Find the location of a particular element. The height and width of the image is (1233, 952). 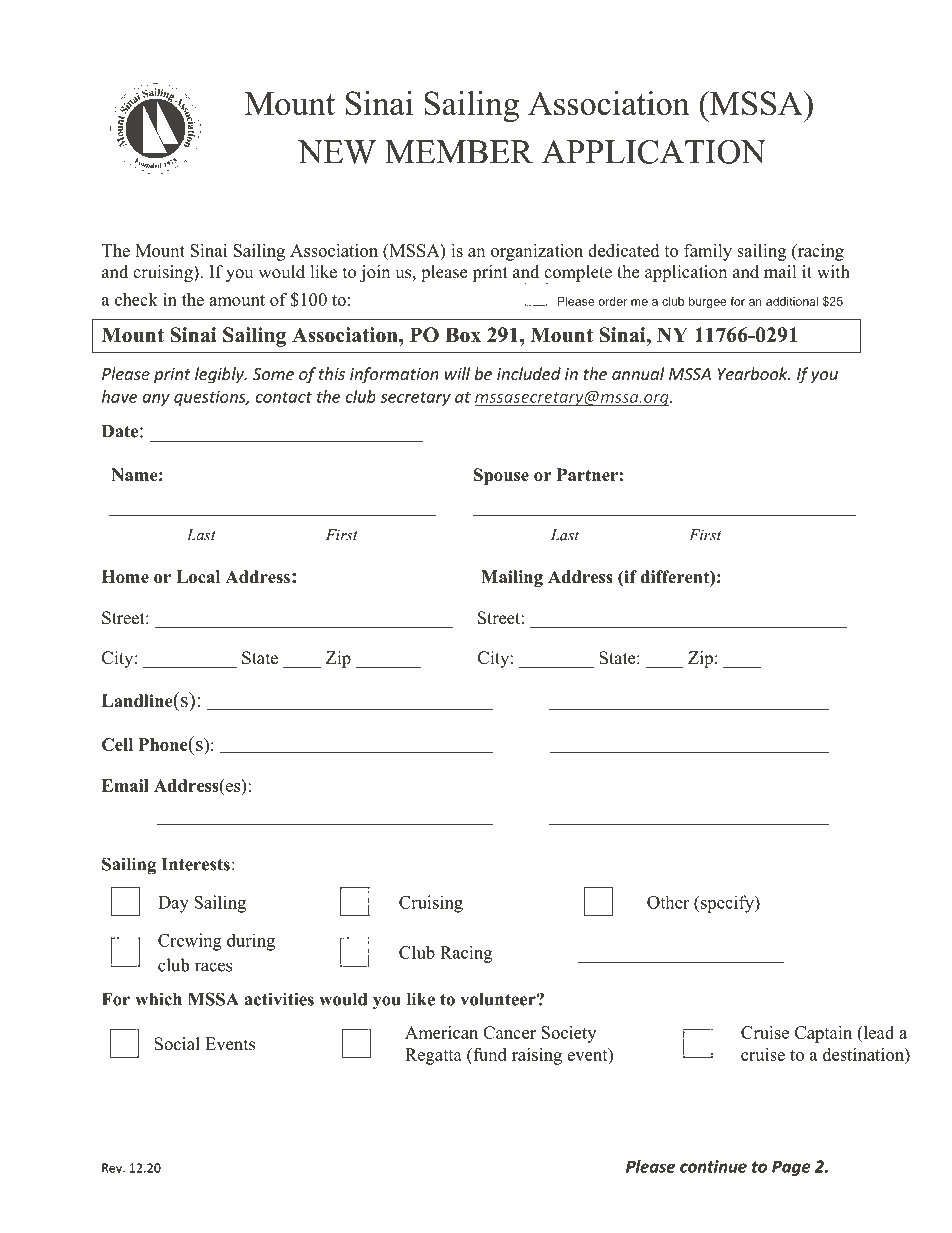

Local is located at coordinates (198, 577).
